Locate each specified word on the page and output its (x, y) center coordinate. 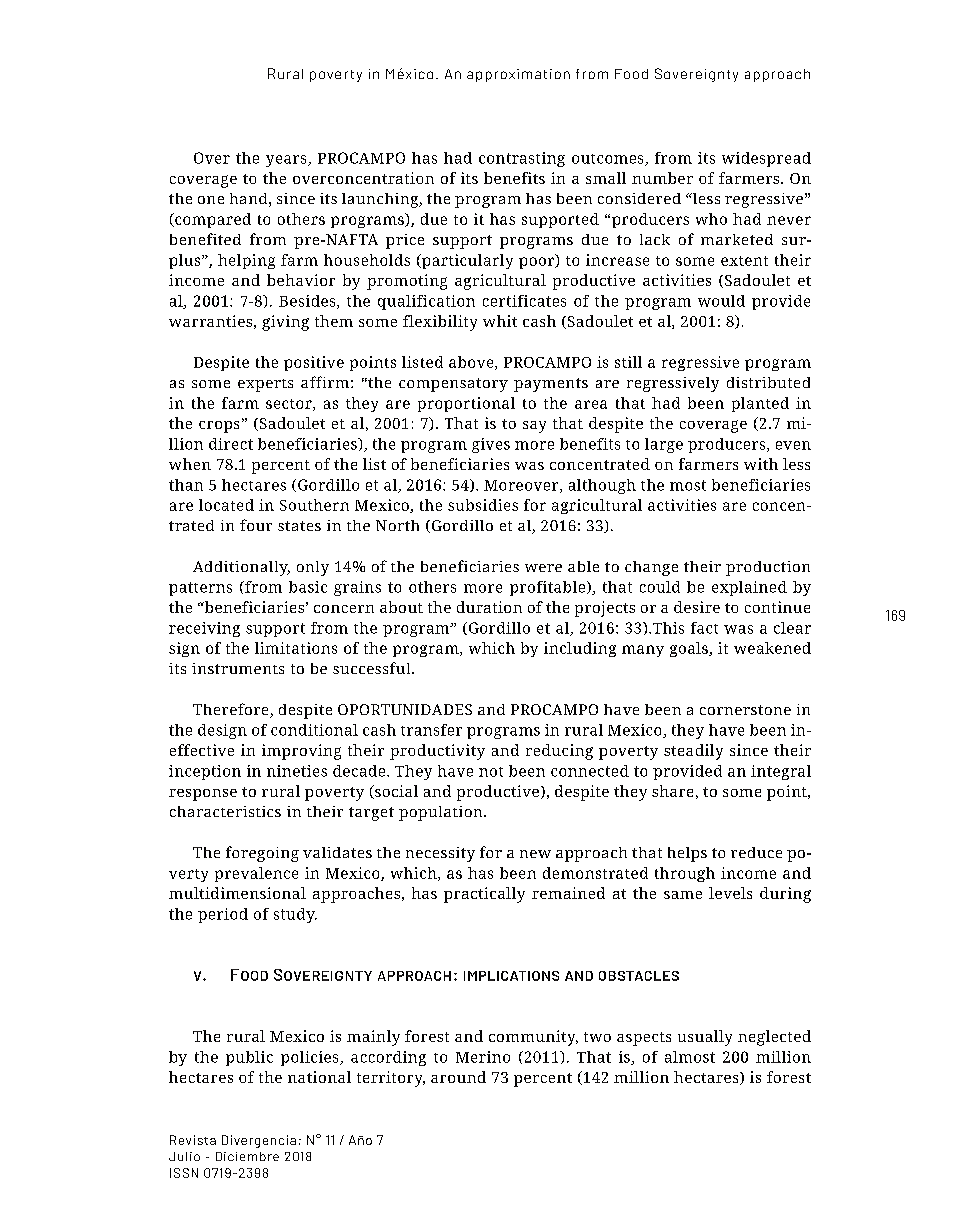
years (287, 161)
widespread (766, 159)
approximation (518, 75)
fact (704, 628)
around (458, 1077)
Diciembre (247, 1156)
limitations (296, 648)
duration (489, 607)
